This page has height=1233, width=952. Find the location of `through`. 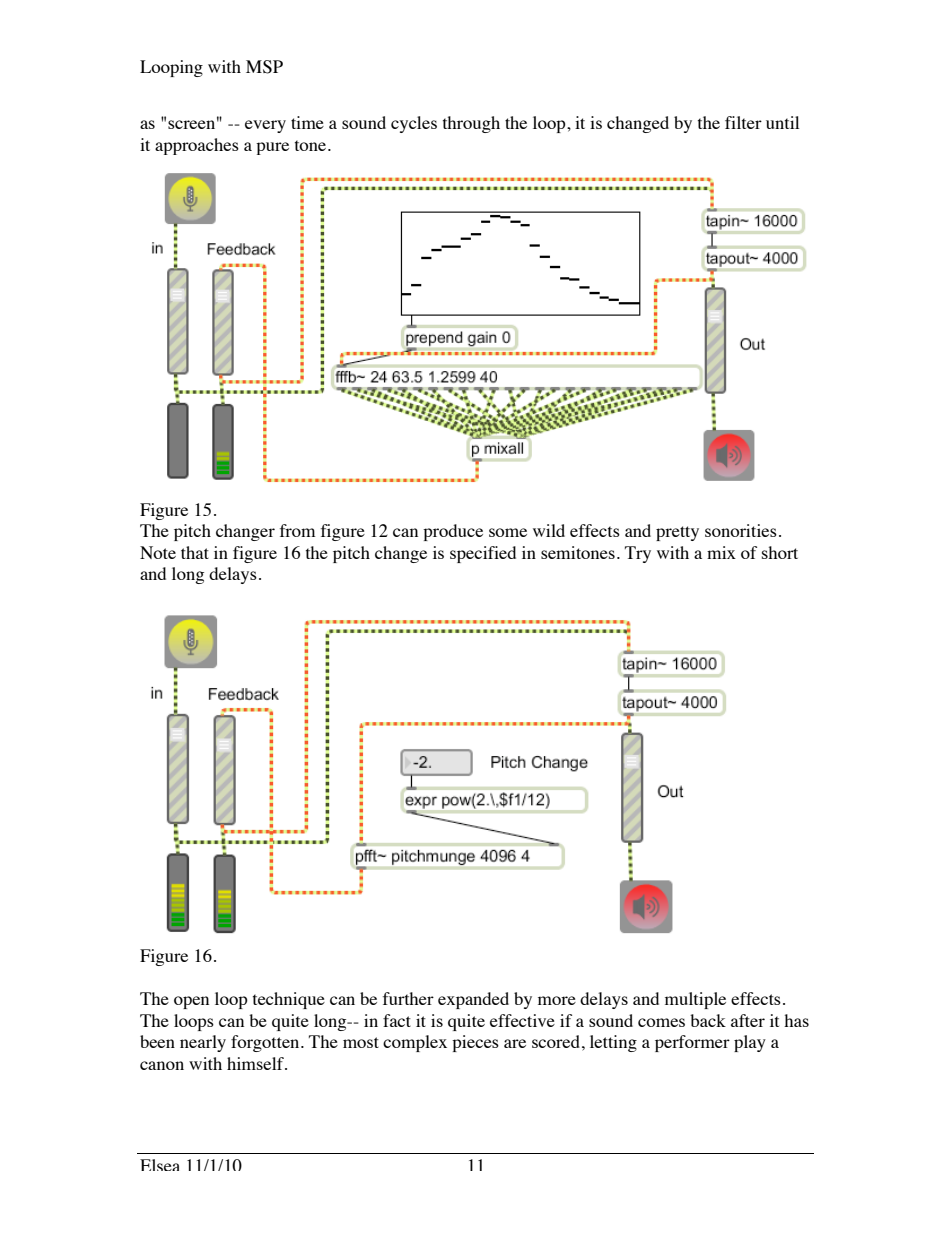

through is located at coordinates (471, 124).
